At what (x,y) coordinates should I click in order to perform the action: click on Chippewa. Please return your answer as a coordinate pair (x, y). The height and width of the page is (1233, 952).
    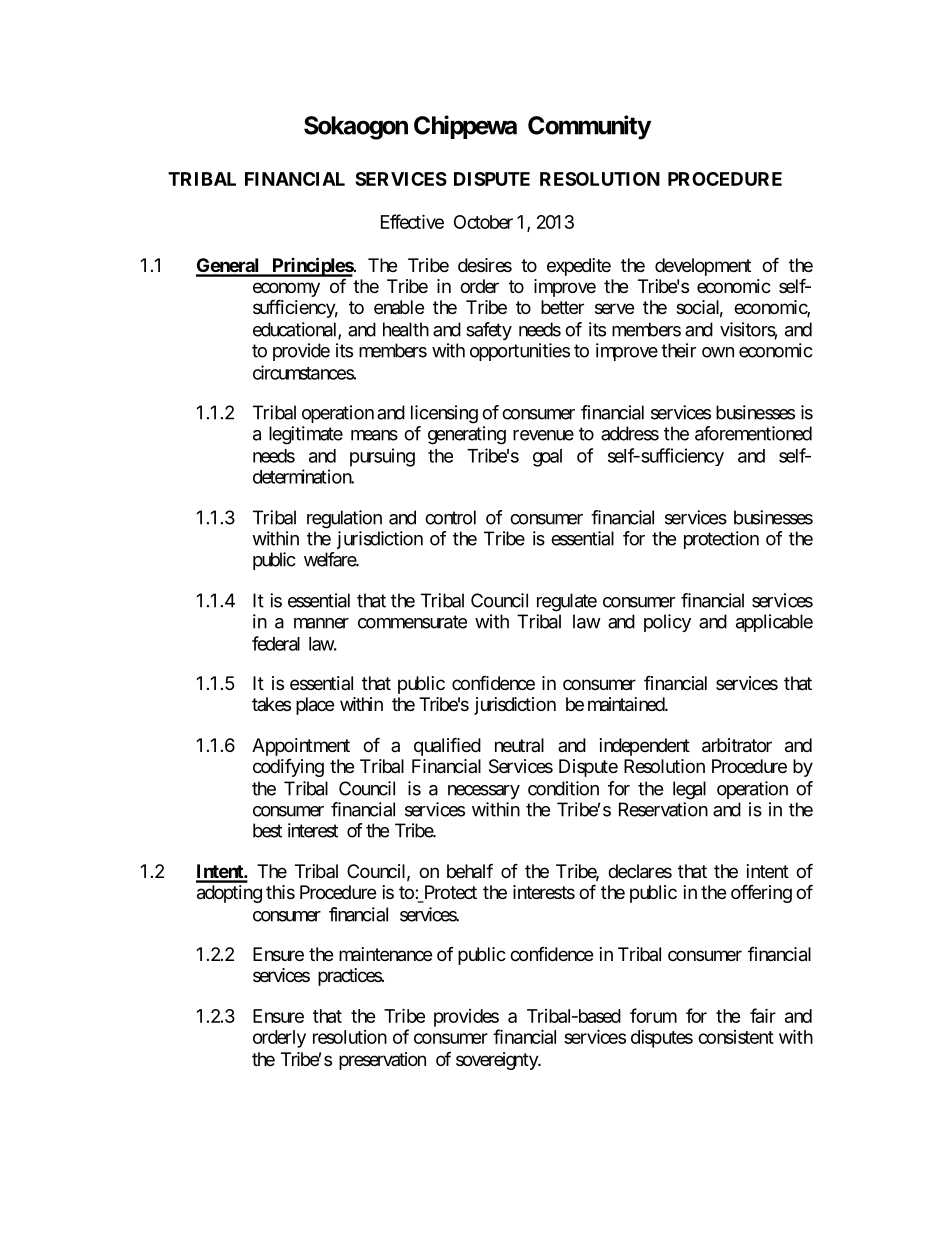
    Looking at the image, I should click on (465, 127).
